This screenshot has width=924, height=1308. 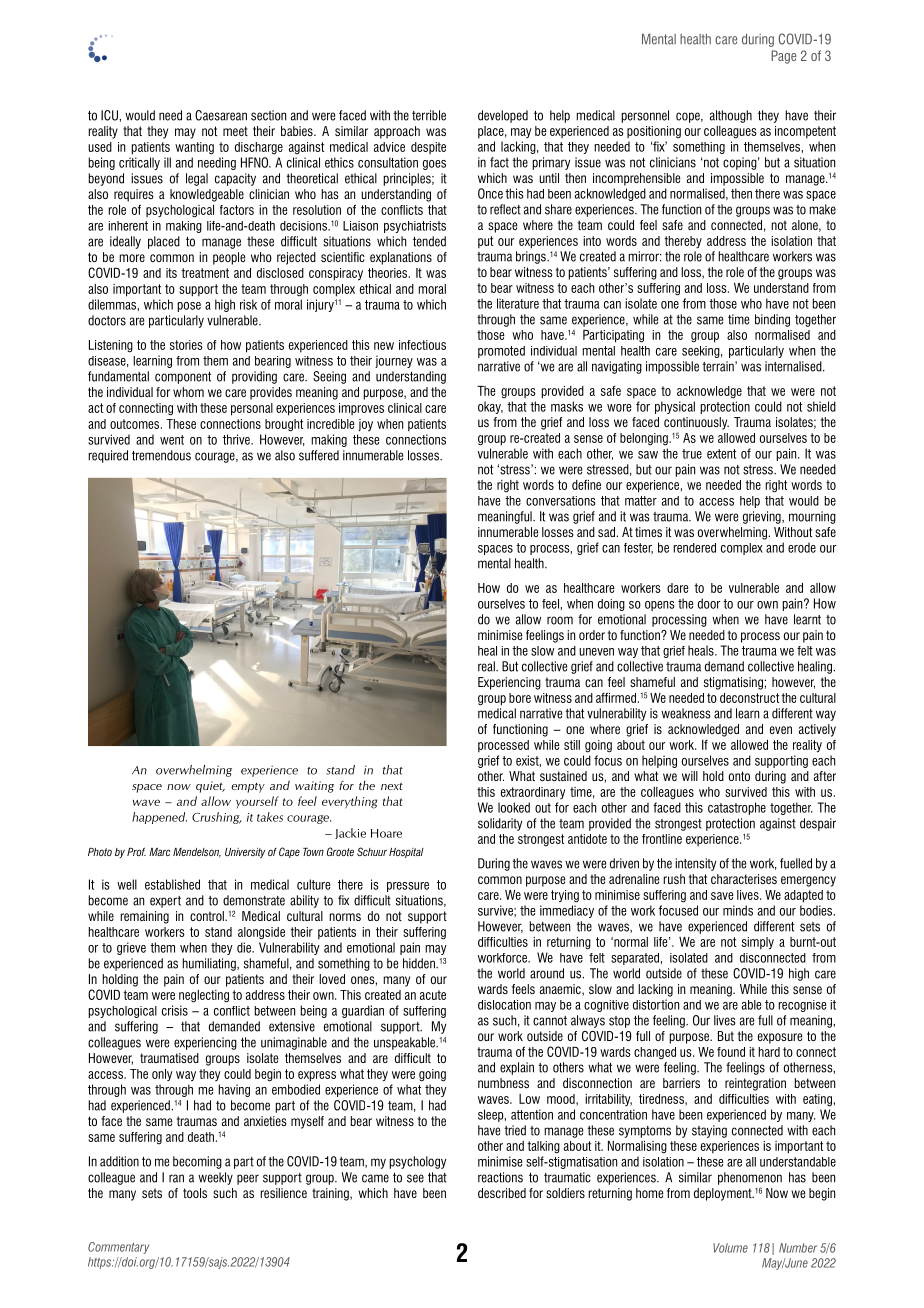 What do you see at coordinates (731, 116) in the screenshot?
I see `although` at bounding box center [731, 116].
